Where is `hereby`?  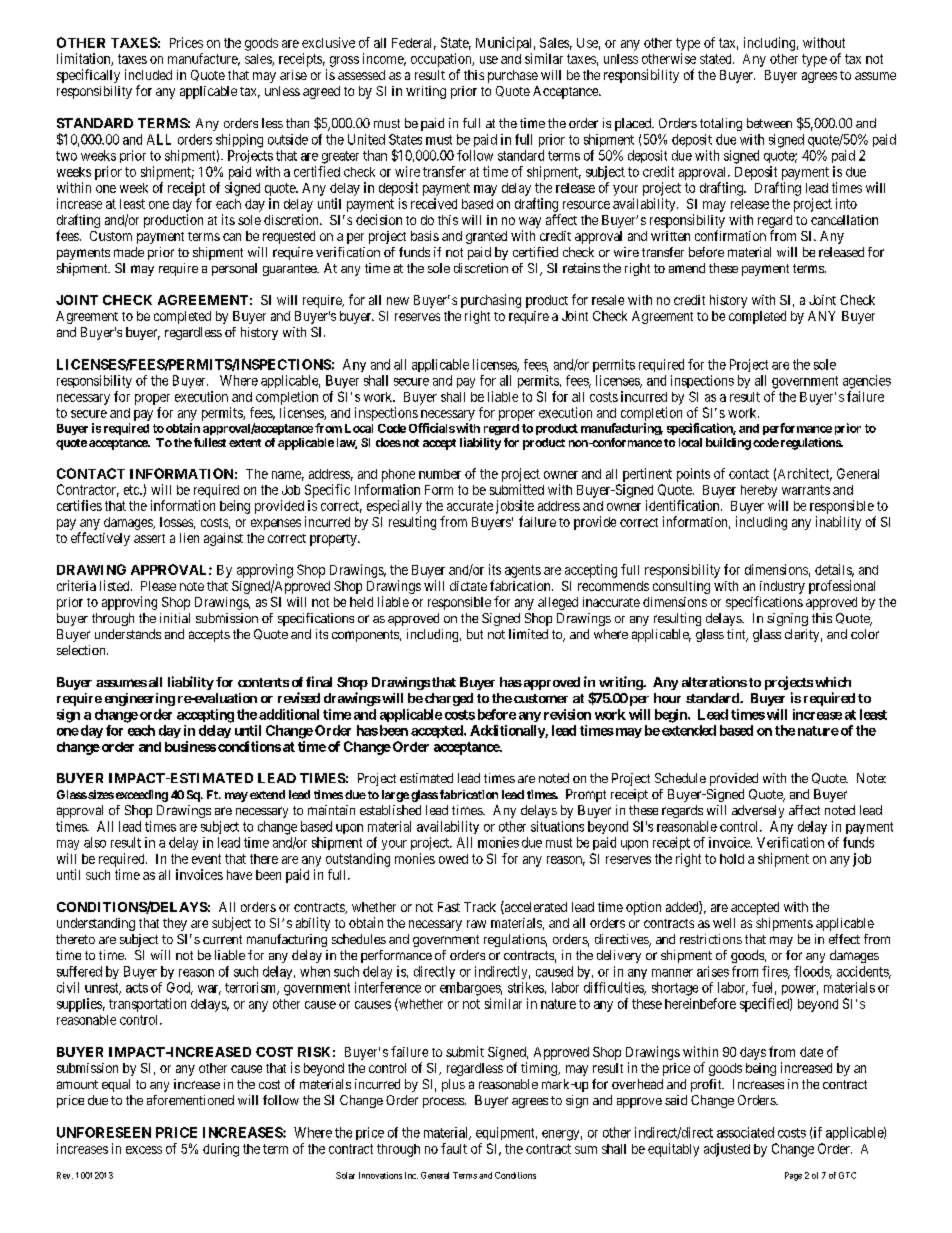
hereby is located at coordinates (759, 491).
